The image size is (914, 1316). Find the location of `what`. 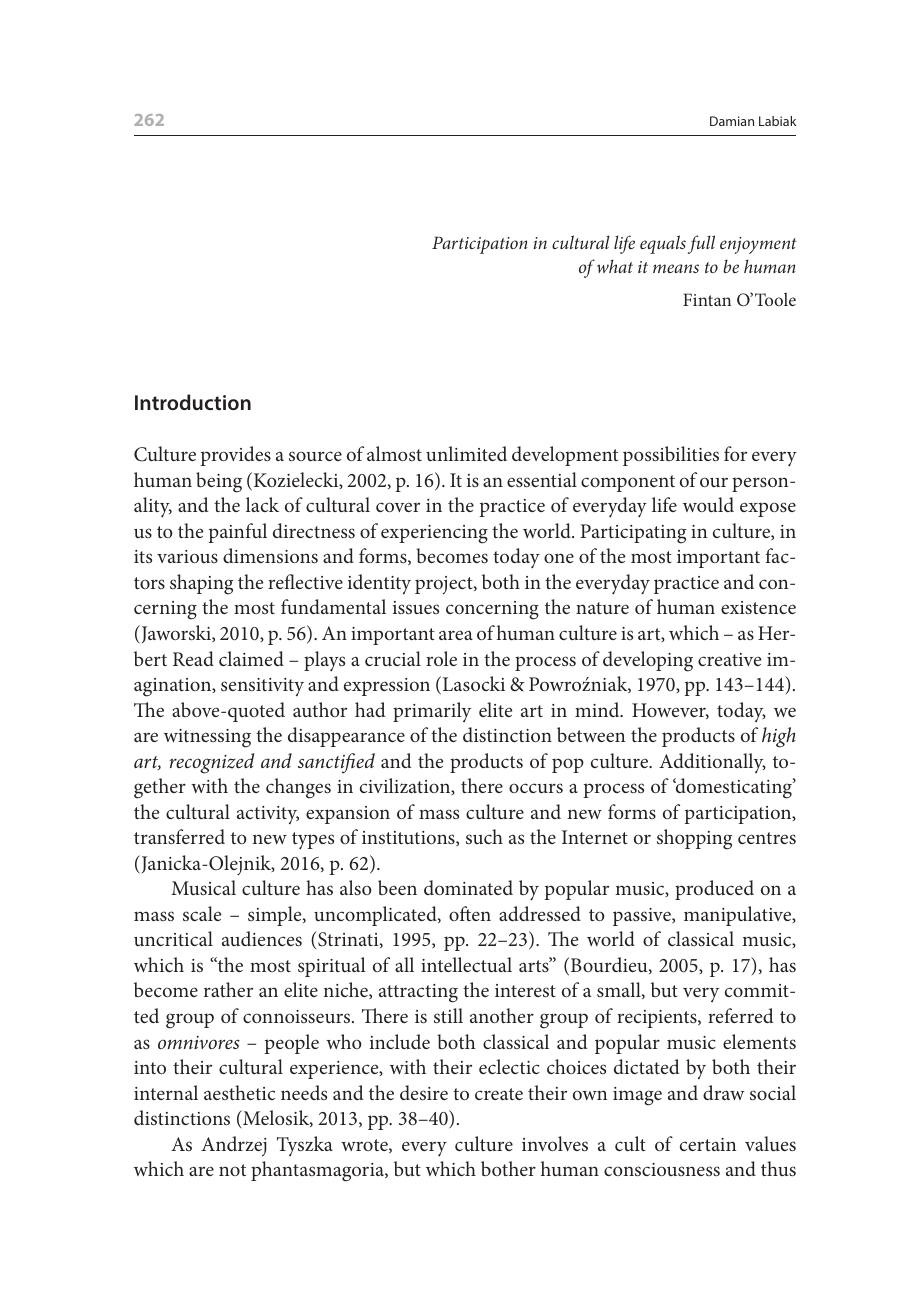

what is located at coordinates (615, 266).
